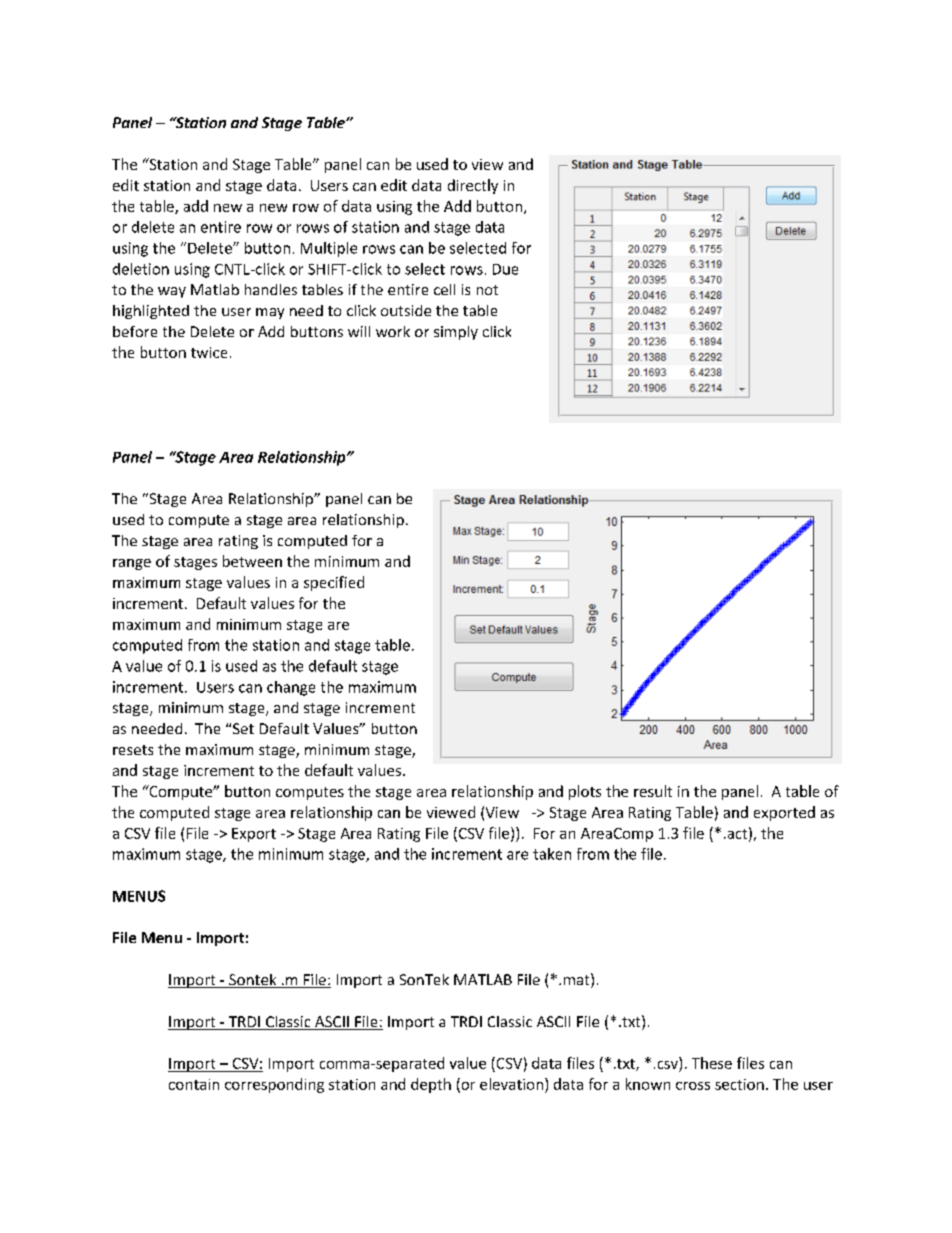 This document has height=1233, width=952. I want to click on depth, so click(431, 1085).
